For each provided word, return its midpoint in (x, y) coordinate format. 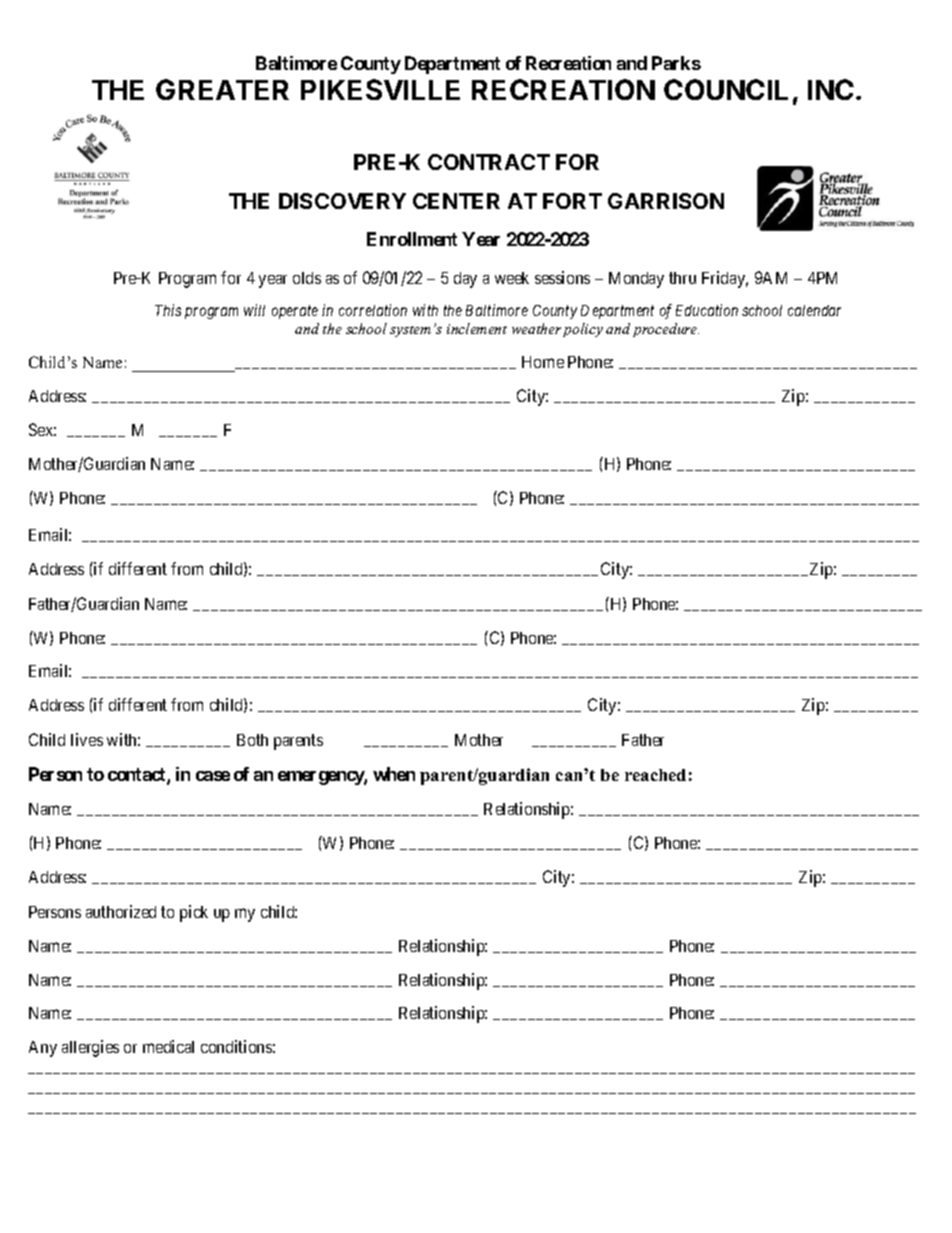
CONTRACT (489, 162)
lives (87, 739)
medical (168, 1046)
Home (543, 362)
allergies (90, 1048)
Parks (676, 63)
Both (252, 740)
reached (655, 775)
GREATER (222, 89)
